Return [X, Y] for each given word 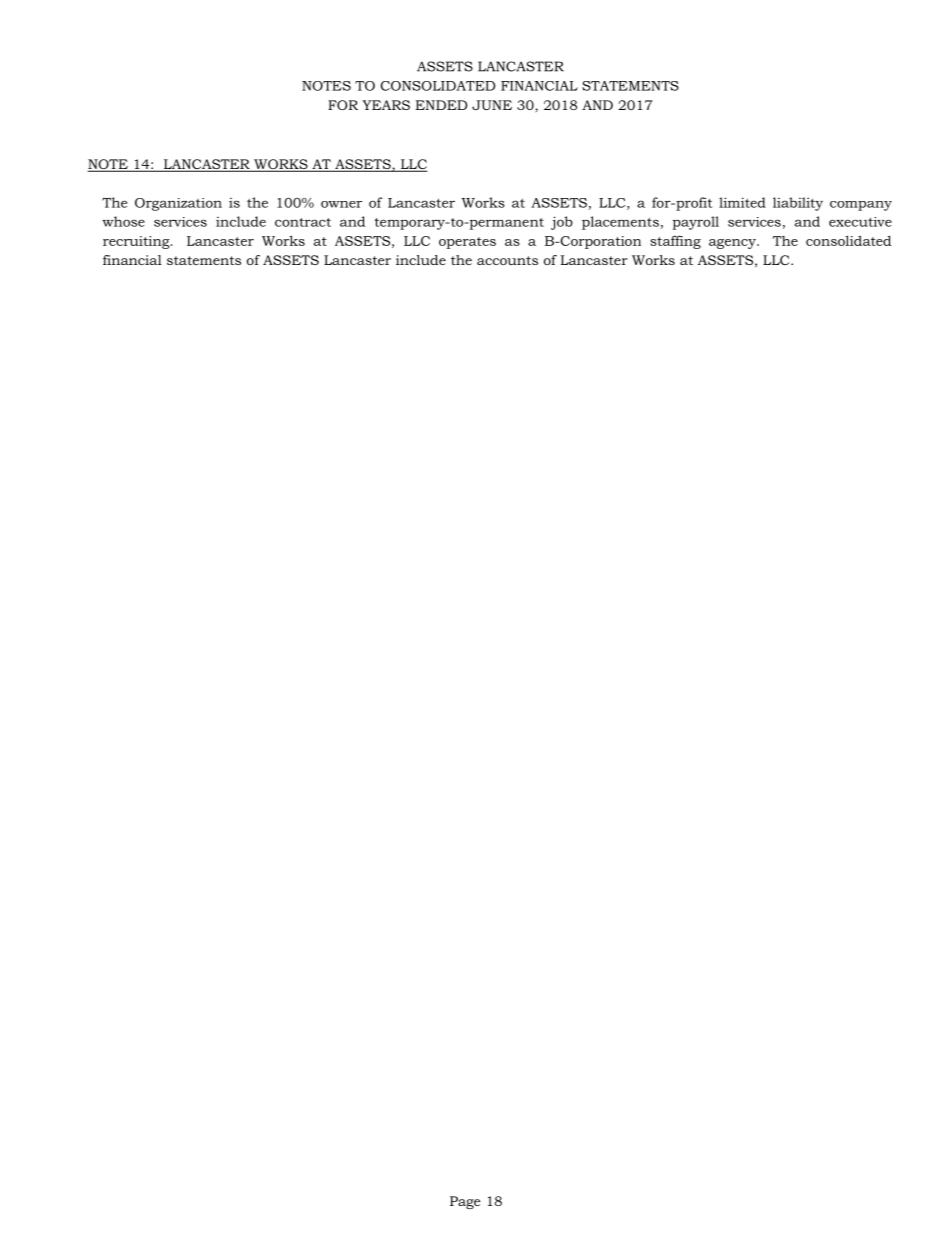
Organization [178, 204]
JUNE [492, 105]
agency [733, 244]
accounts [507, 260]
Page [465, 1202]
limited [742, 202]
